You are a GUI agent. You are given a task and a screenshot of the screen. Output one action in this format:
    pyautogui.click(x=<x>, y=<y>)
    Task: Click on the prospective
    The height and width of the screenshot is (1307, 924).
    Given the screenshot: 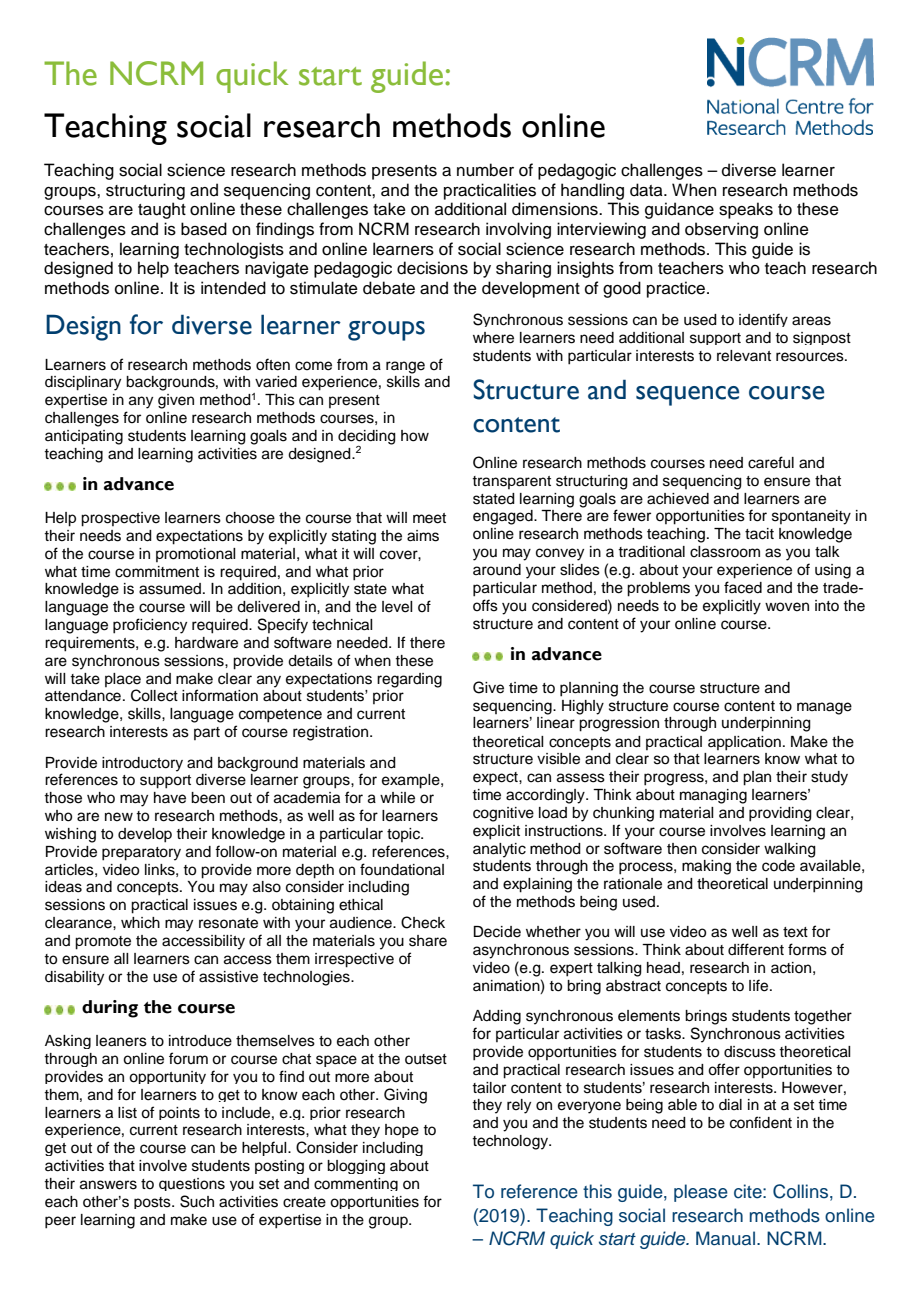 What is the action you would take?
    pyautogui.click(x=120, y=519)
